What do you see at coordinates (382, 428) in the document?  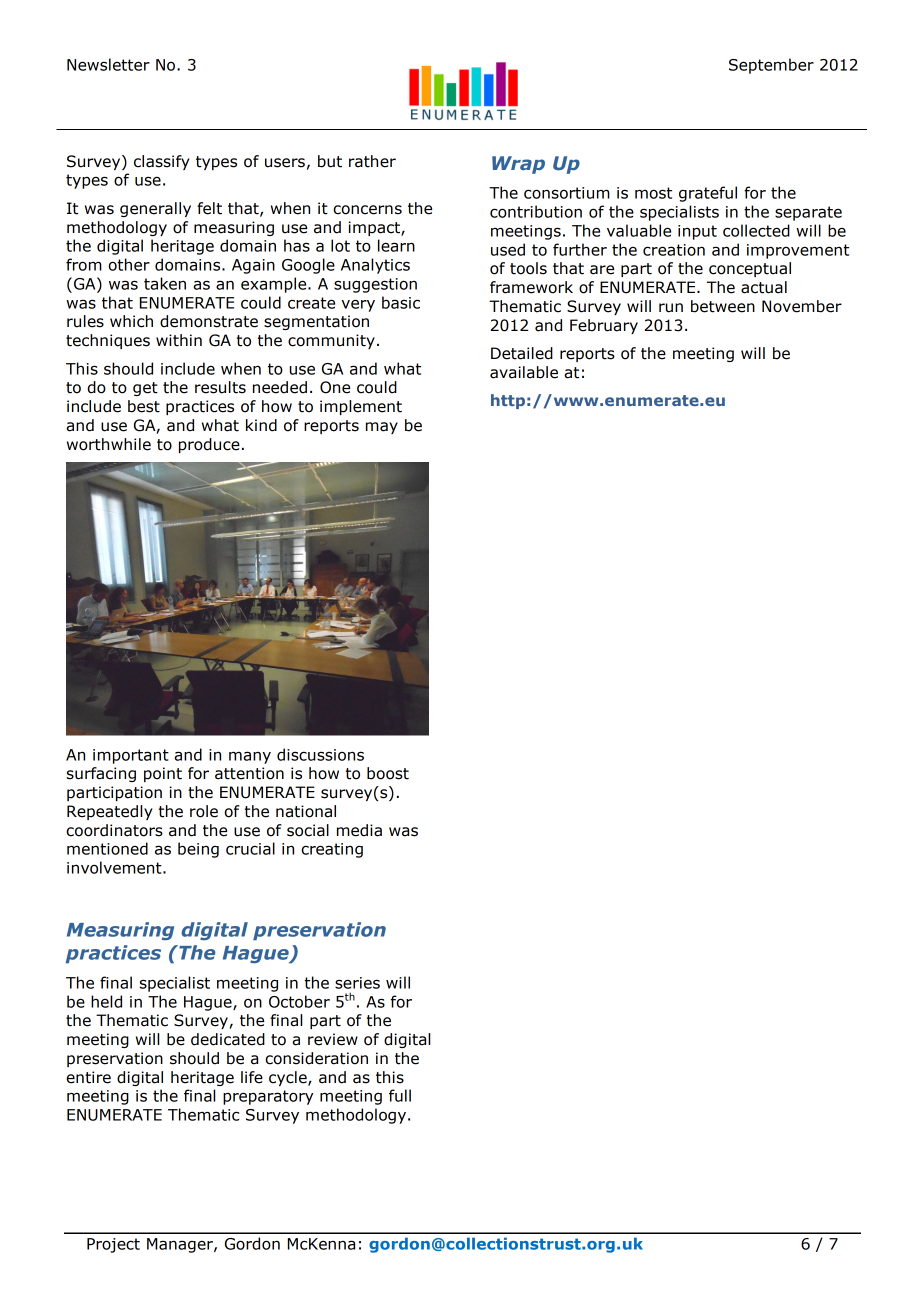 I see `may` at bounding box center [382, 428].
